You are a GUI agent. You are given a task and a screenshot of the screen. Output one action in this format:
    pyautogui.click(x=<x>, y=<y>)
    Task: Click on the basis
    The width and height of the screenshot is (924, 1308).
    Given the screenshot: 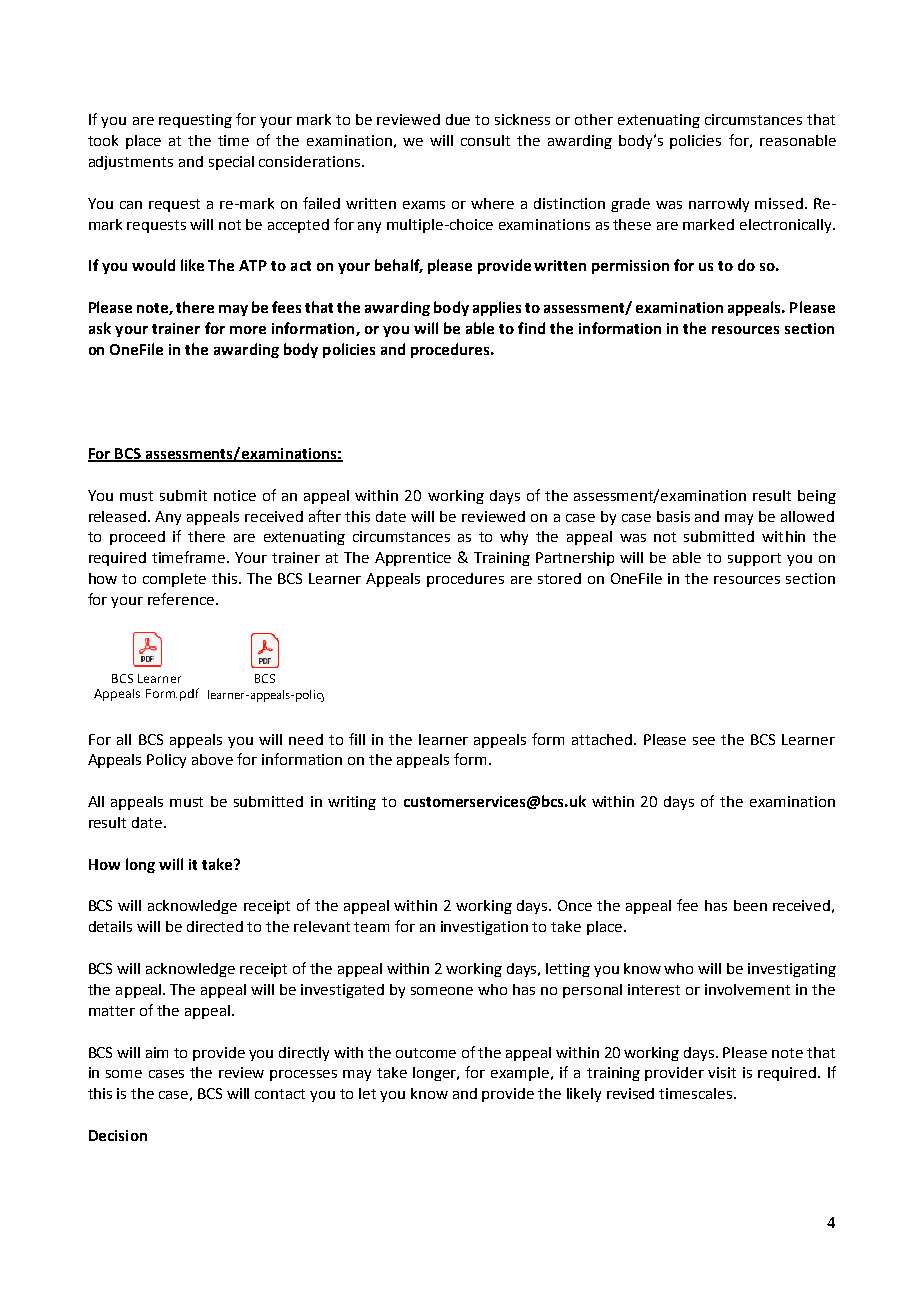 What is the action you would take?
    pyautogui.click(x=673, y=516)
